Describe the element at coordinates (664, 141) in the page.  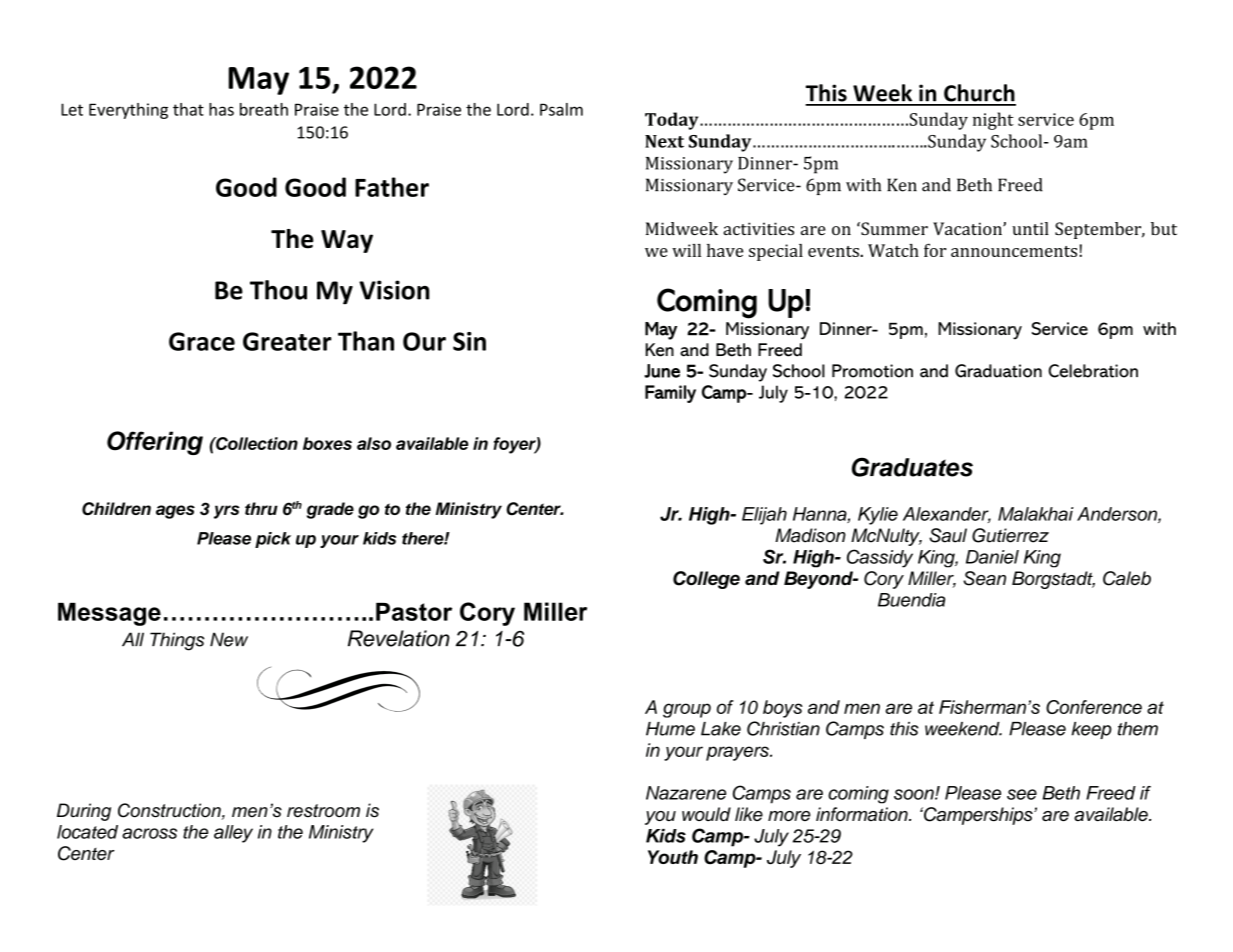
I see `Next` at that location.
